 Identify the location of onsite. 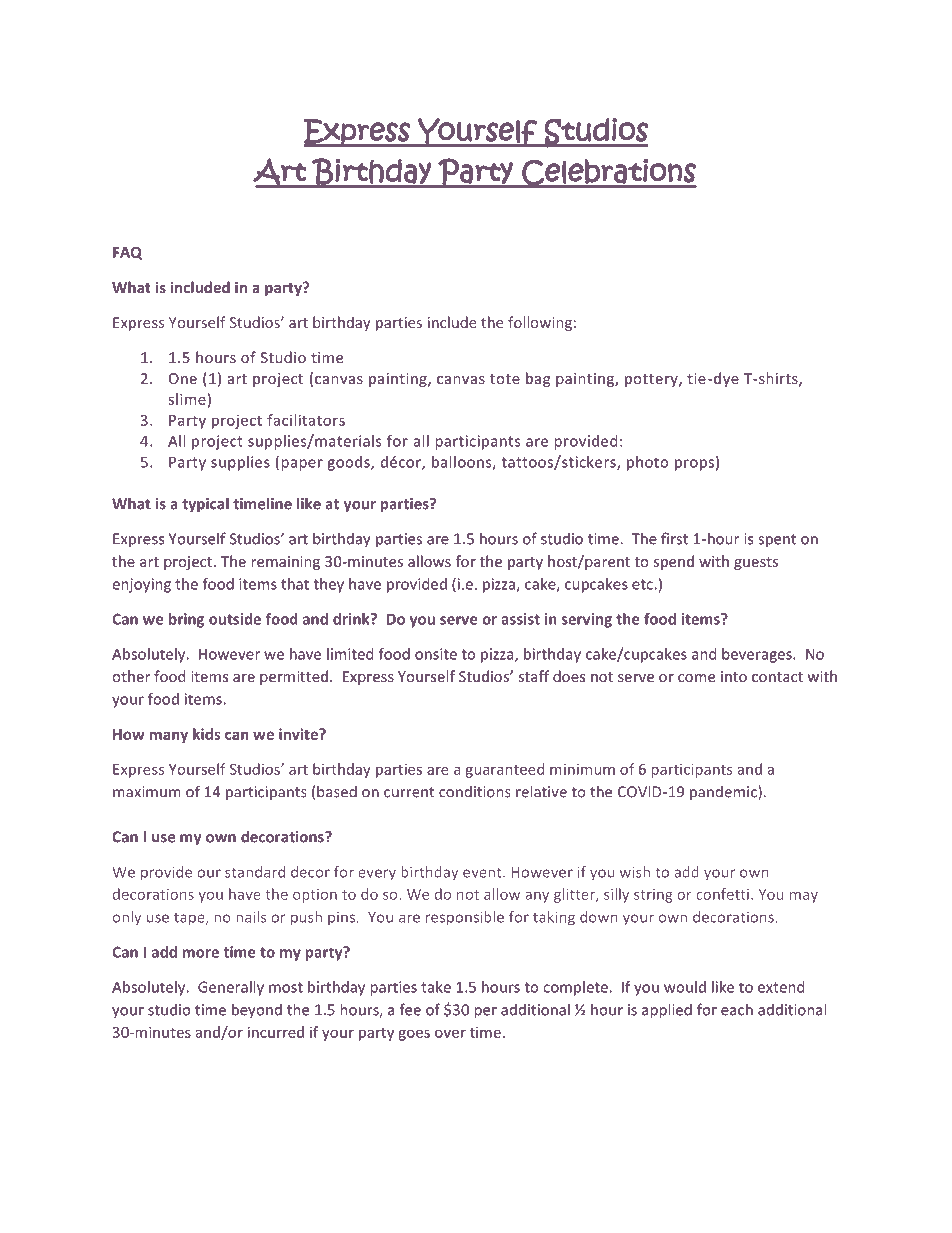
(436, 654).
